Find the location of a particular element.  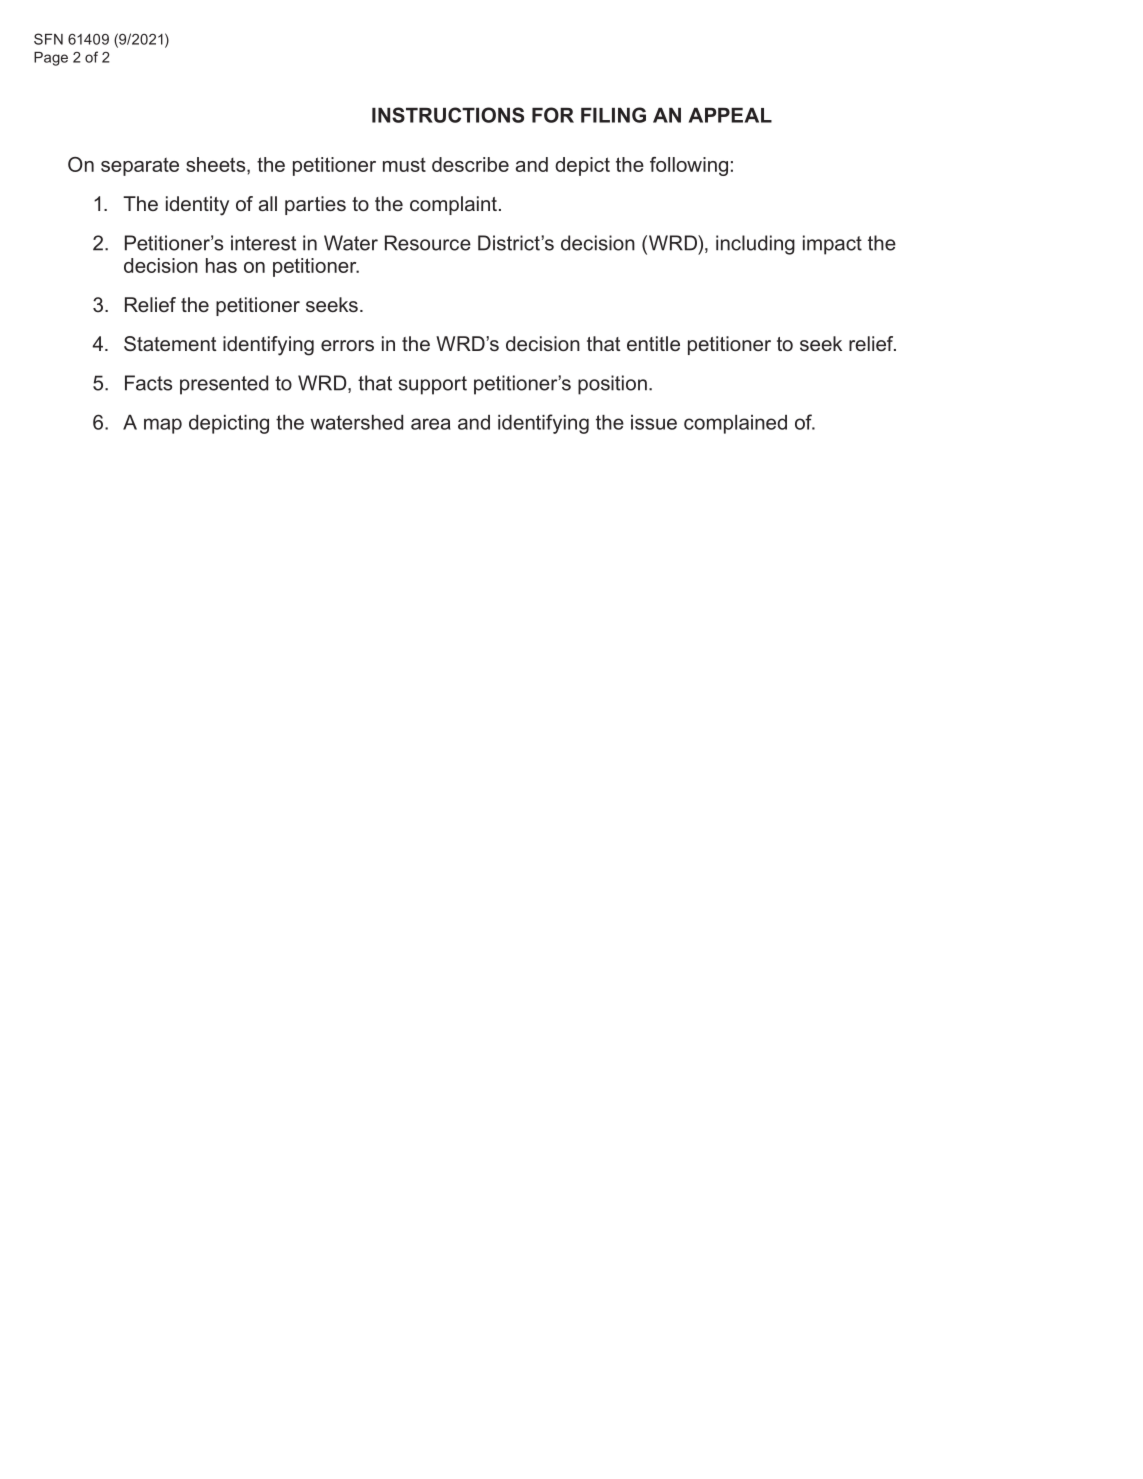

interest is located at coordinates (263, 243).
